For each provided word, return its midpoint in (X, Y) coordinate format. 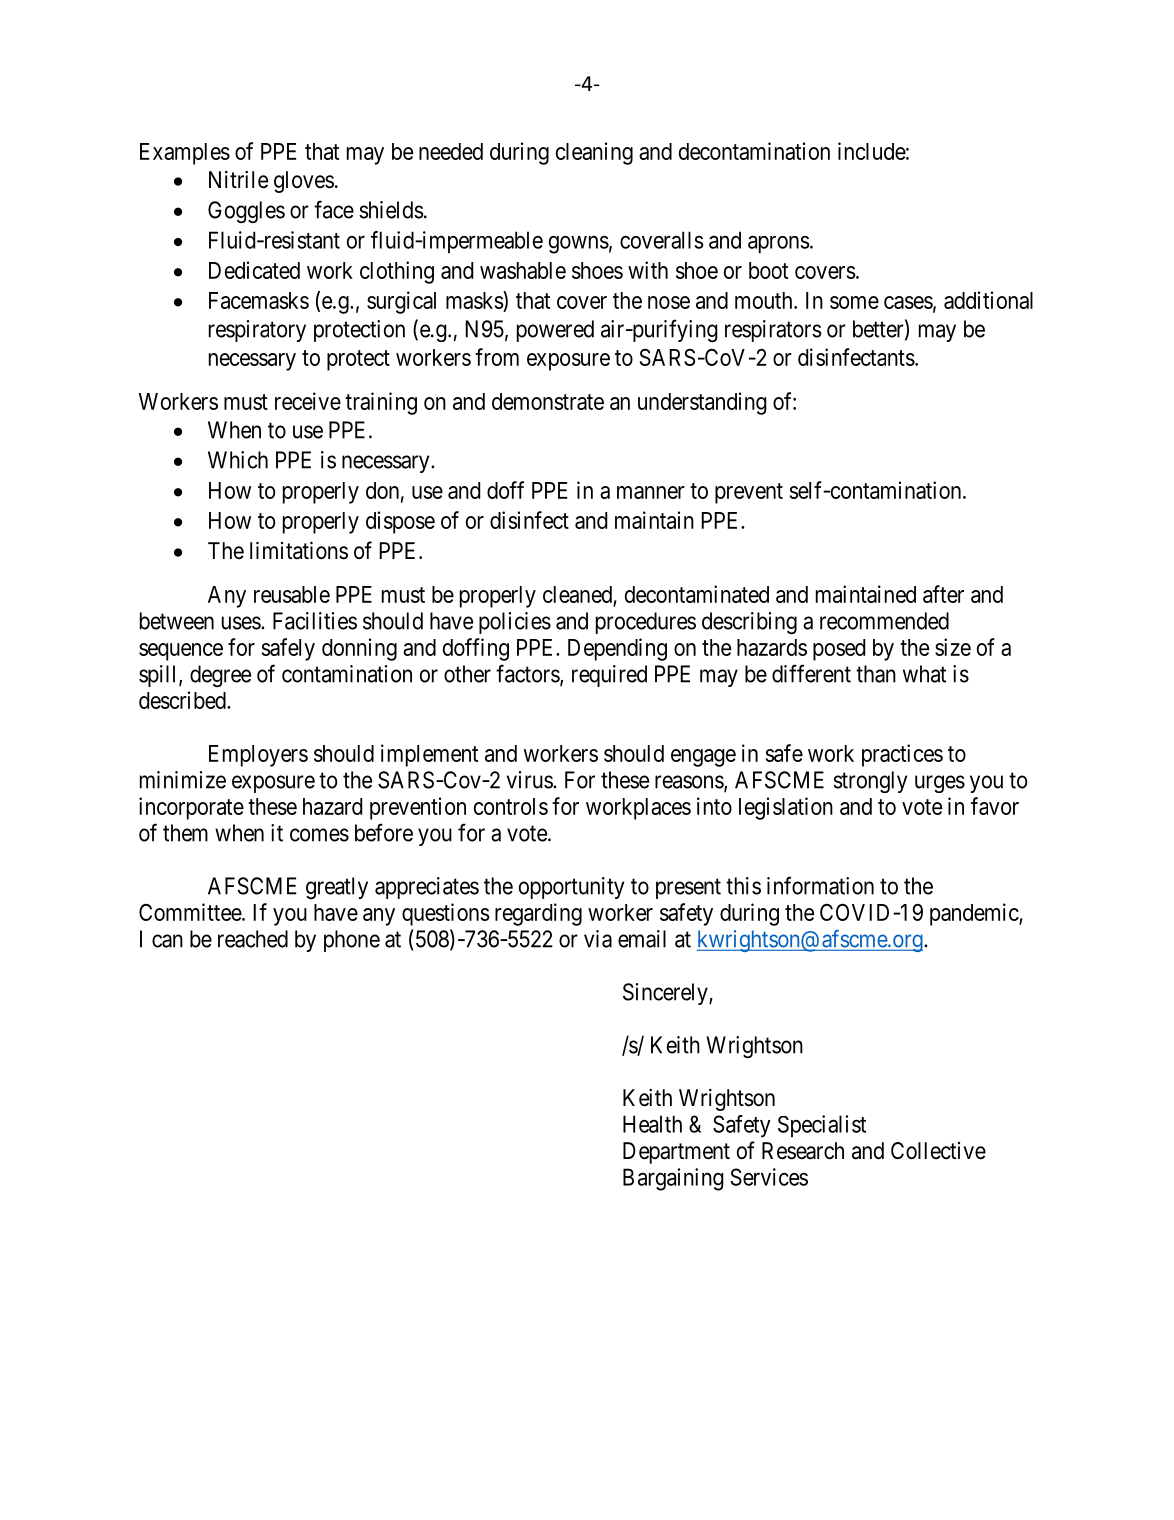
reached (253, 939)
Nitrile (238, 180)
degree (220, 676)
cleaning (594, 153)
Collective (938, 1151)
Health (652, 1124)
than (876, 674)
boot (768, 270)
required (609, 676)
